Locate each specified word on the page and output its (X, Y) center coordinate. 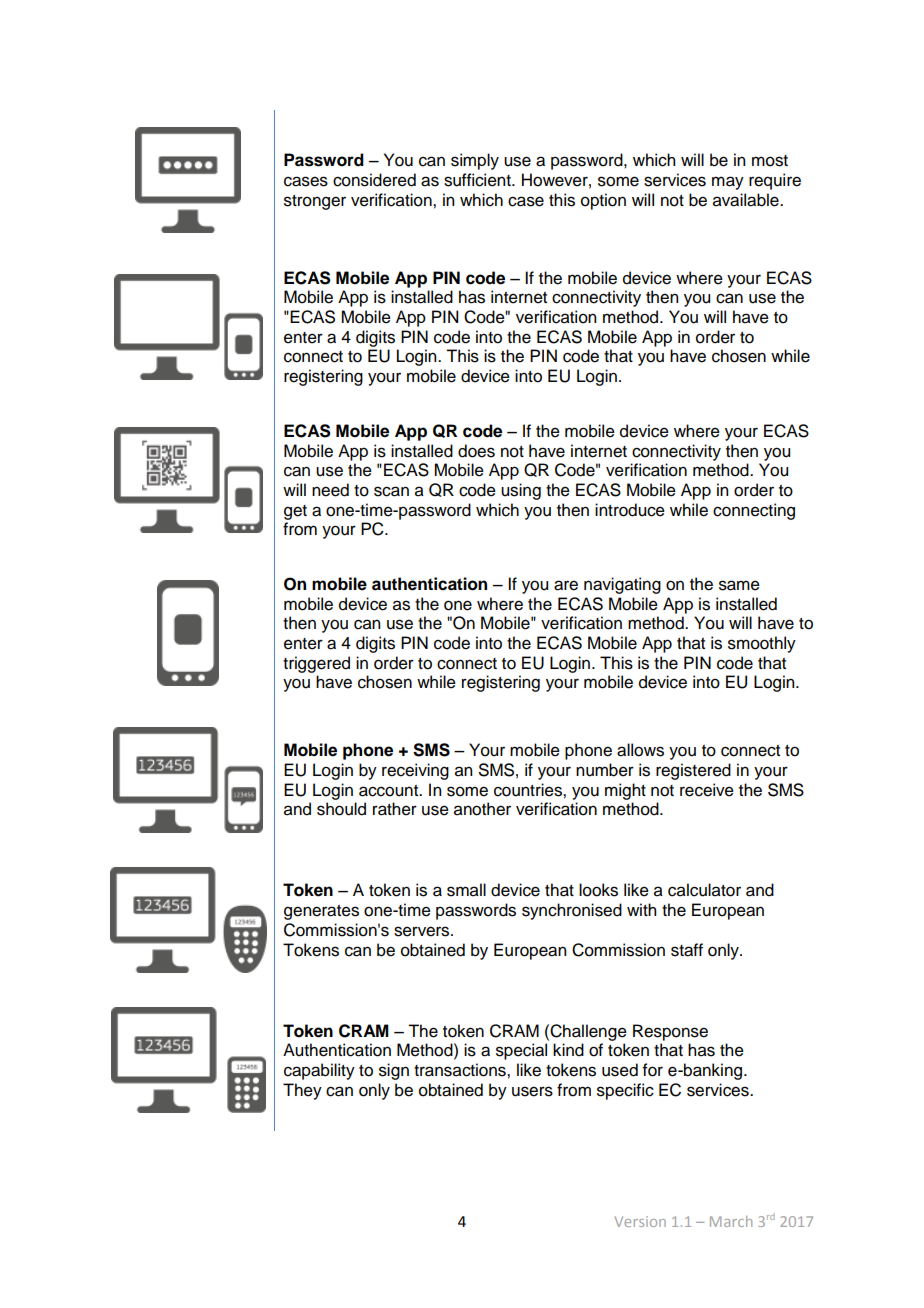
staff (687, 950)
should (341, 809)
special (521, 1051)
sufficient (478, 180)
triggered (316, 664)
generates (321, 912)
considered (374, 180)
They (302, 1091)
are (566, 585)
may (728, 183)
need (330, 490)
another (482, 809)
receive (707, 790)
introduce (630, 510)
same (739, 585)
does (476, 451)
